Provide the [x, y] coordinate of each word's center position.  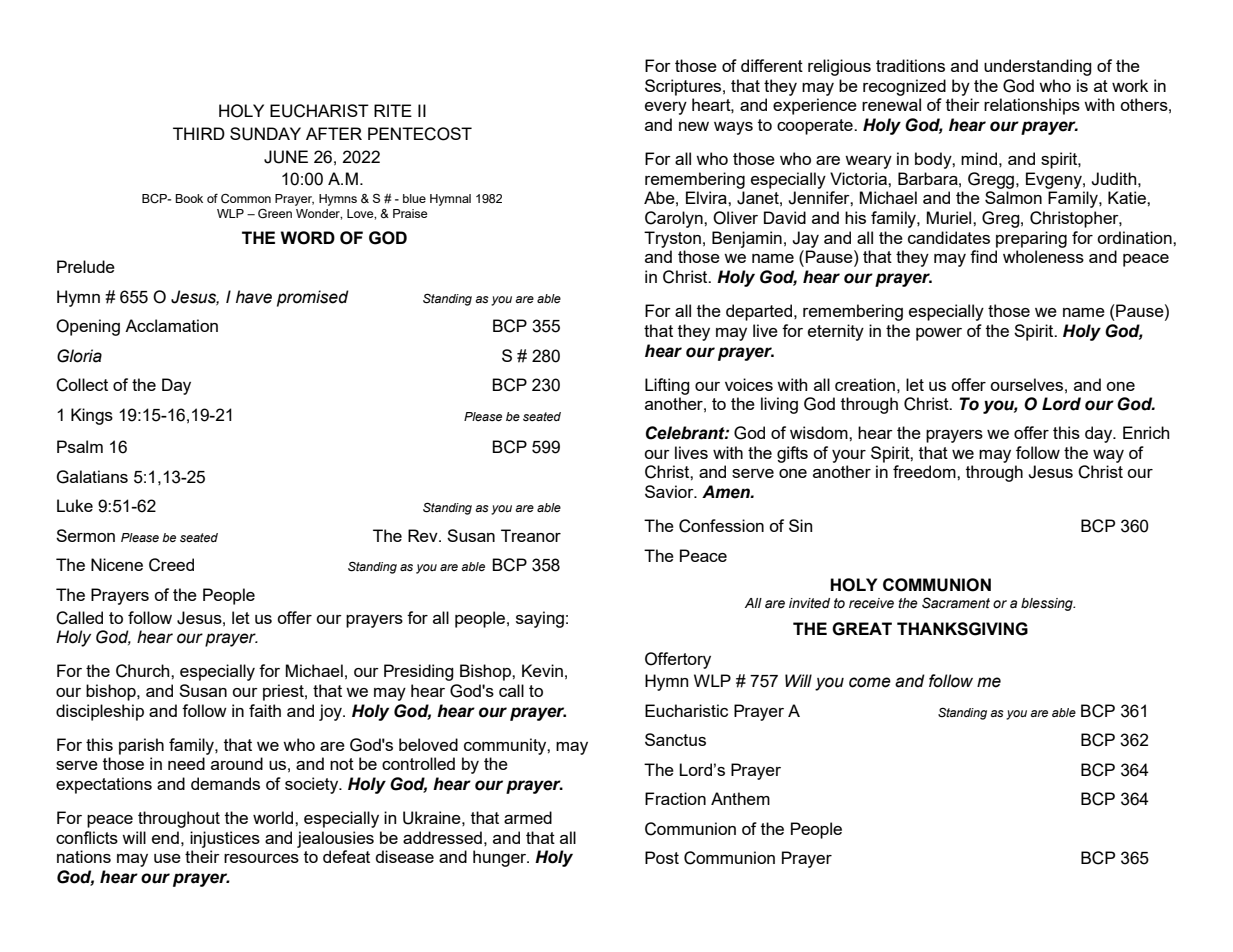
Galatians [92, 477]
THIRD [199, 133]
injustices [225, 839]
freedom [925, 471]
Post [662, 857]
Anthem [740, 798]
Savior [670, 491]
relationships [1032, 106]
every [666, 108]
